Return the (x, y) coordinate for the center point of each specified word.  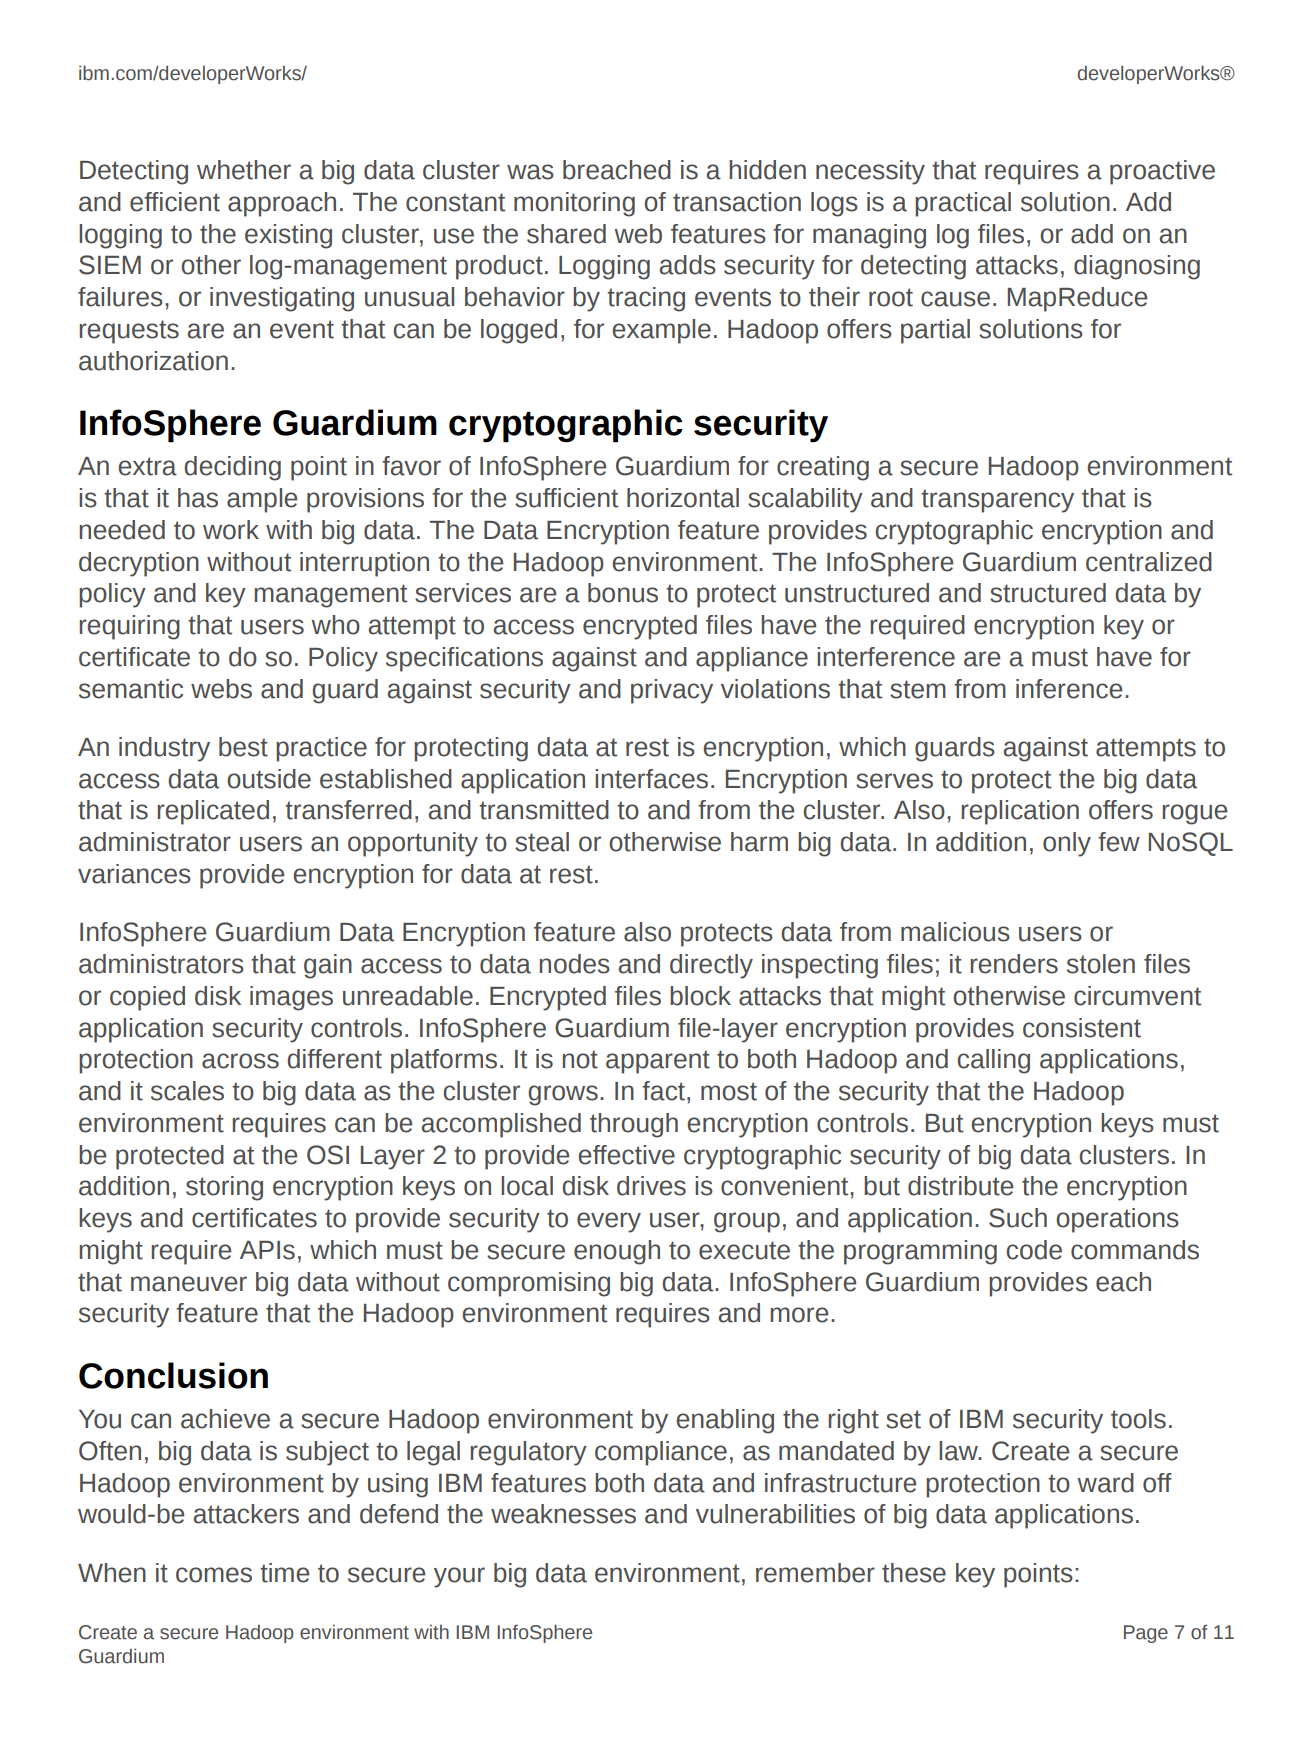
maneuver (189, 1284)
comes (214, 1575)
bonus (623, 593)
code (1034, 1250)
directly (711, 966)
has (198, 498)
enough (617, 1252)
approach (282, 204)
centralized (1149, 562)
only (1067, 844)
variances (134, 874)
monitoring (574, 204)
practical (963, 204)
